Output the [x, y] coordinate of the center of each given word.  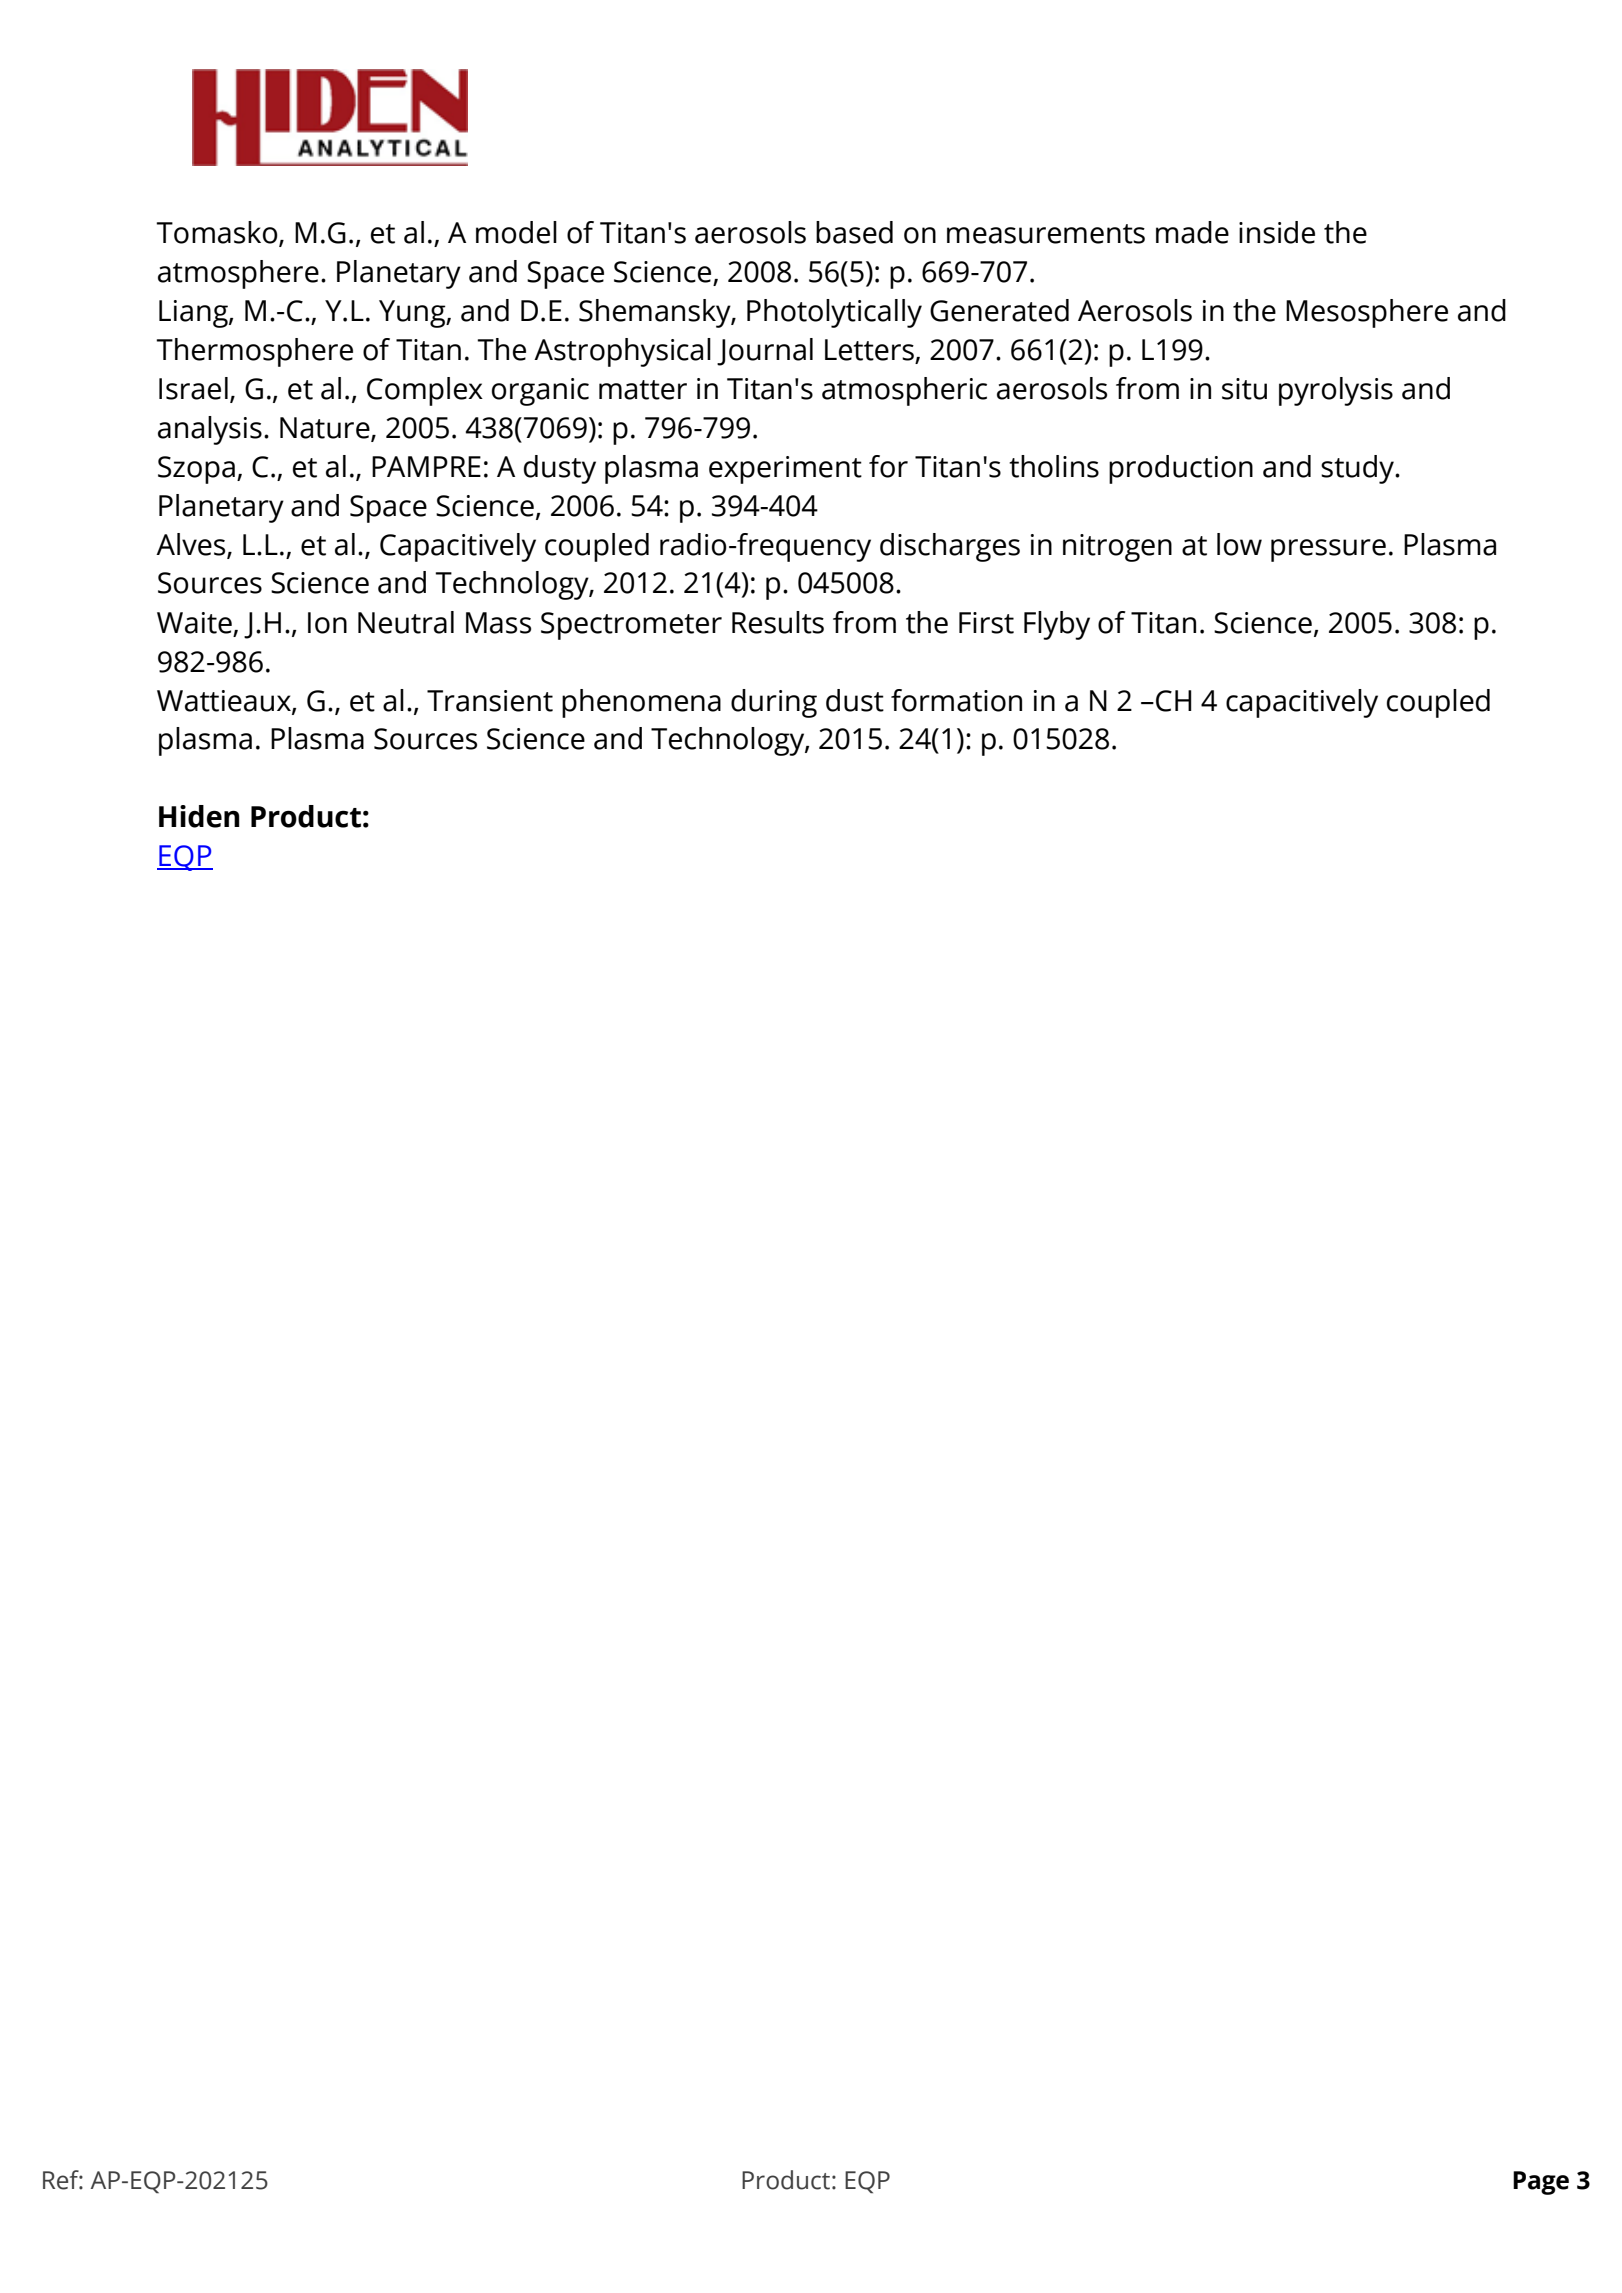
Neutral [406, 622]
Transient [490, 701]
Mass [498, 623]
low [1239, 544]
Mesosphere [1367, 313]
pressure [1328, 550]
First [986, 623]
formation [956, 700]
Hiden [199, 816]
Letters [869, 350]
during [774, 703]
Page [1541, 2183]
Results [778, 622]
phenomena [641, 703]
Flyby [1057, 625]
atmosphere [238, 274]
